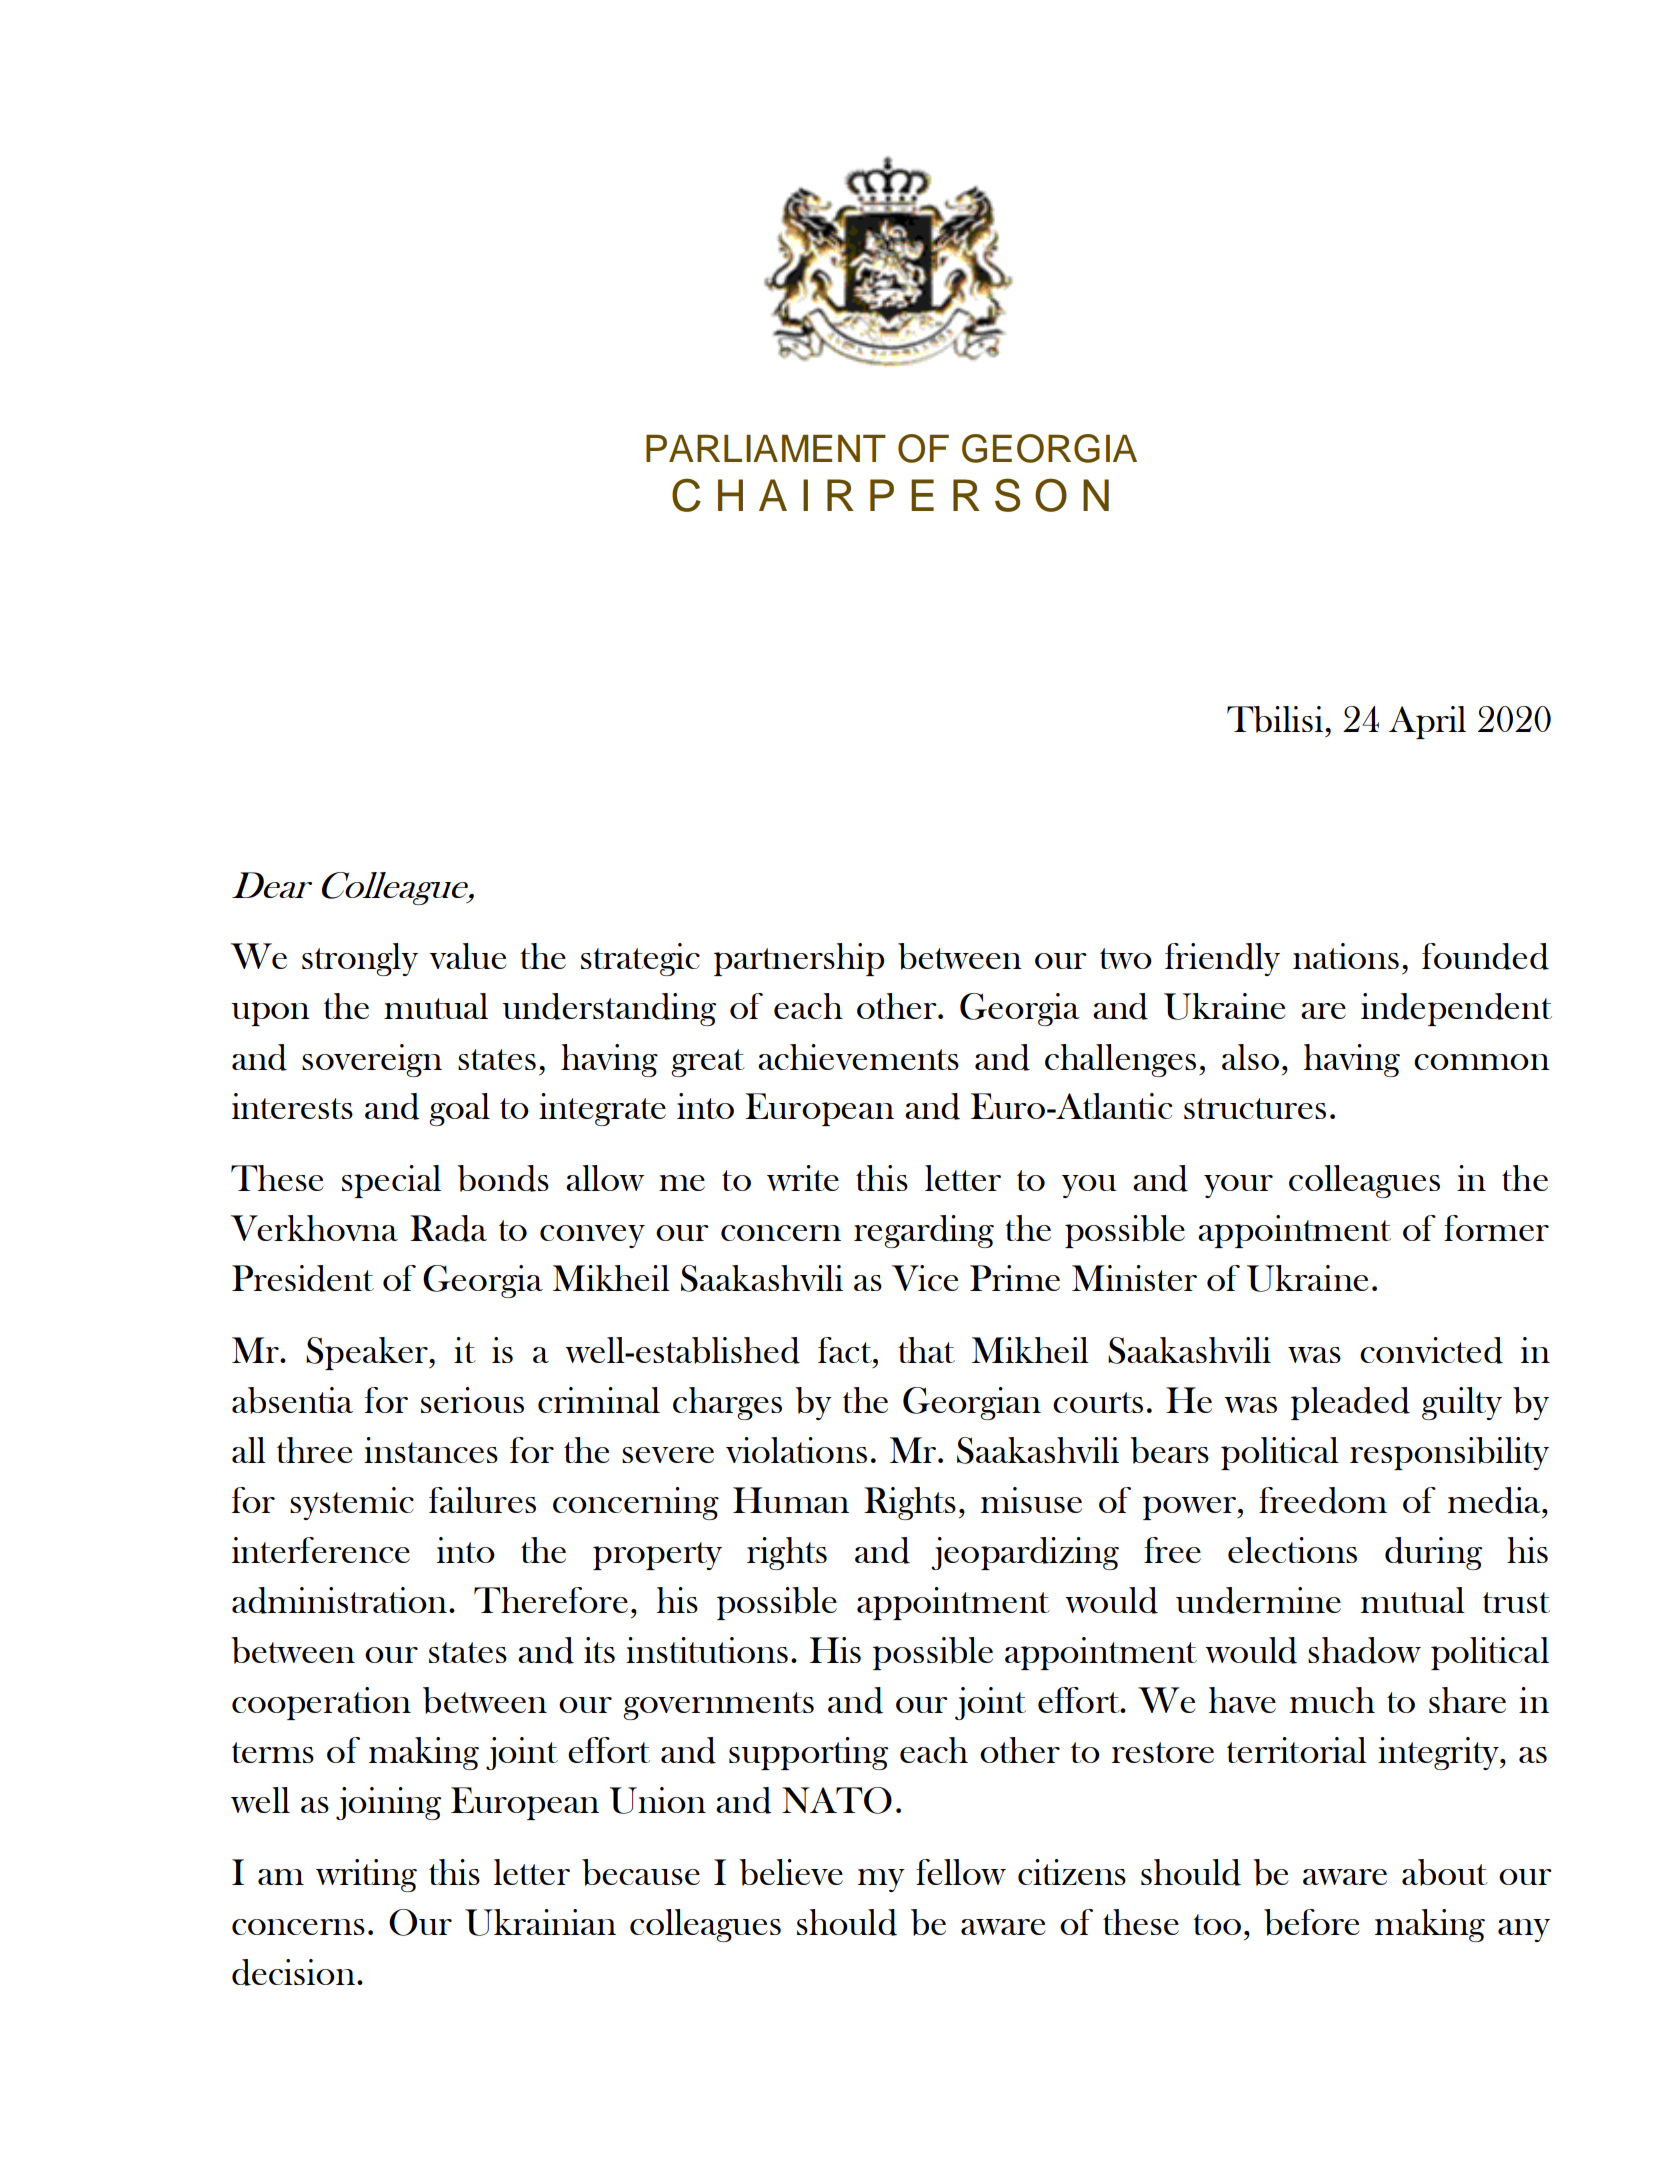 The width and height of the image is (1667, 2157). Describe the element at coordinates (467, 956) in the image. I see `value` at that location.
